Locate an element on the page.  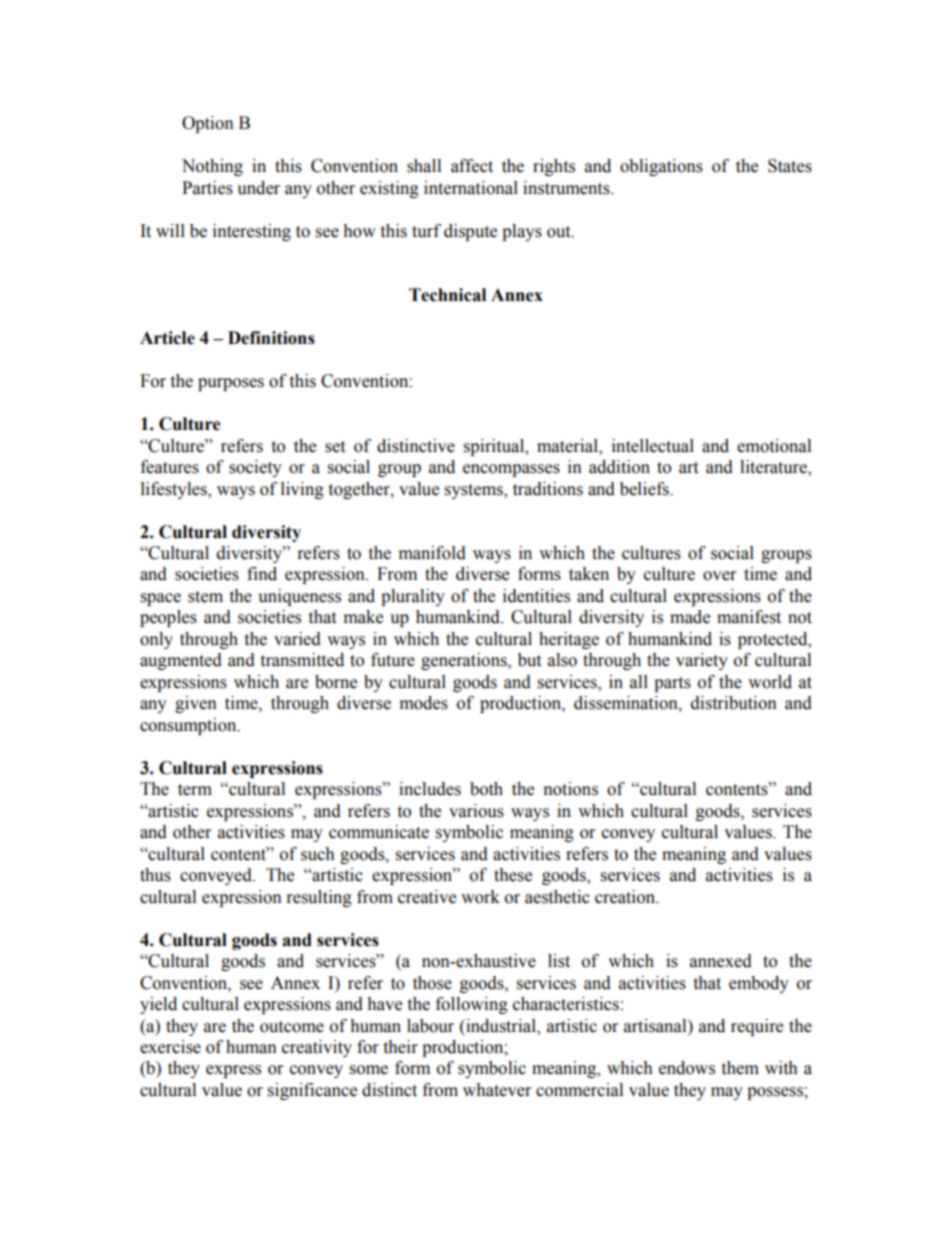
whatever is located at coordinates (497, 1090).
